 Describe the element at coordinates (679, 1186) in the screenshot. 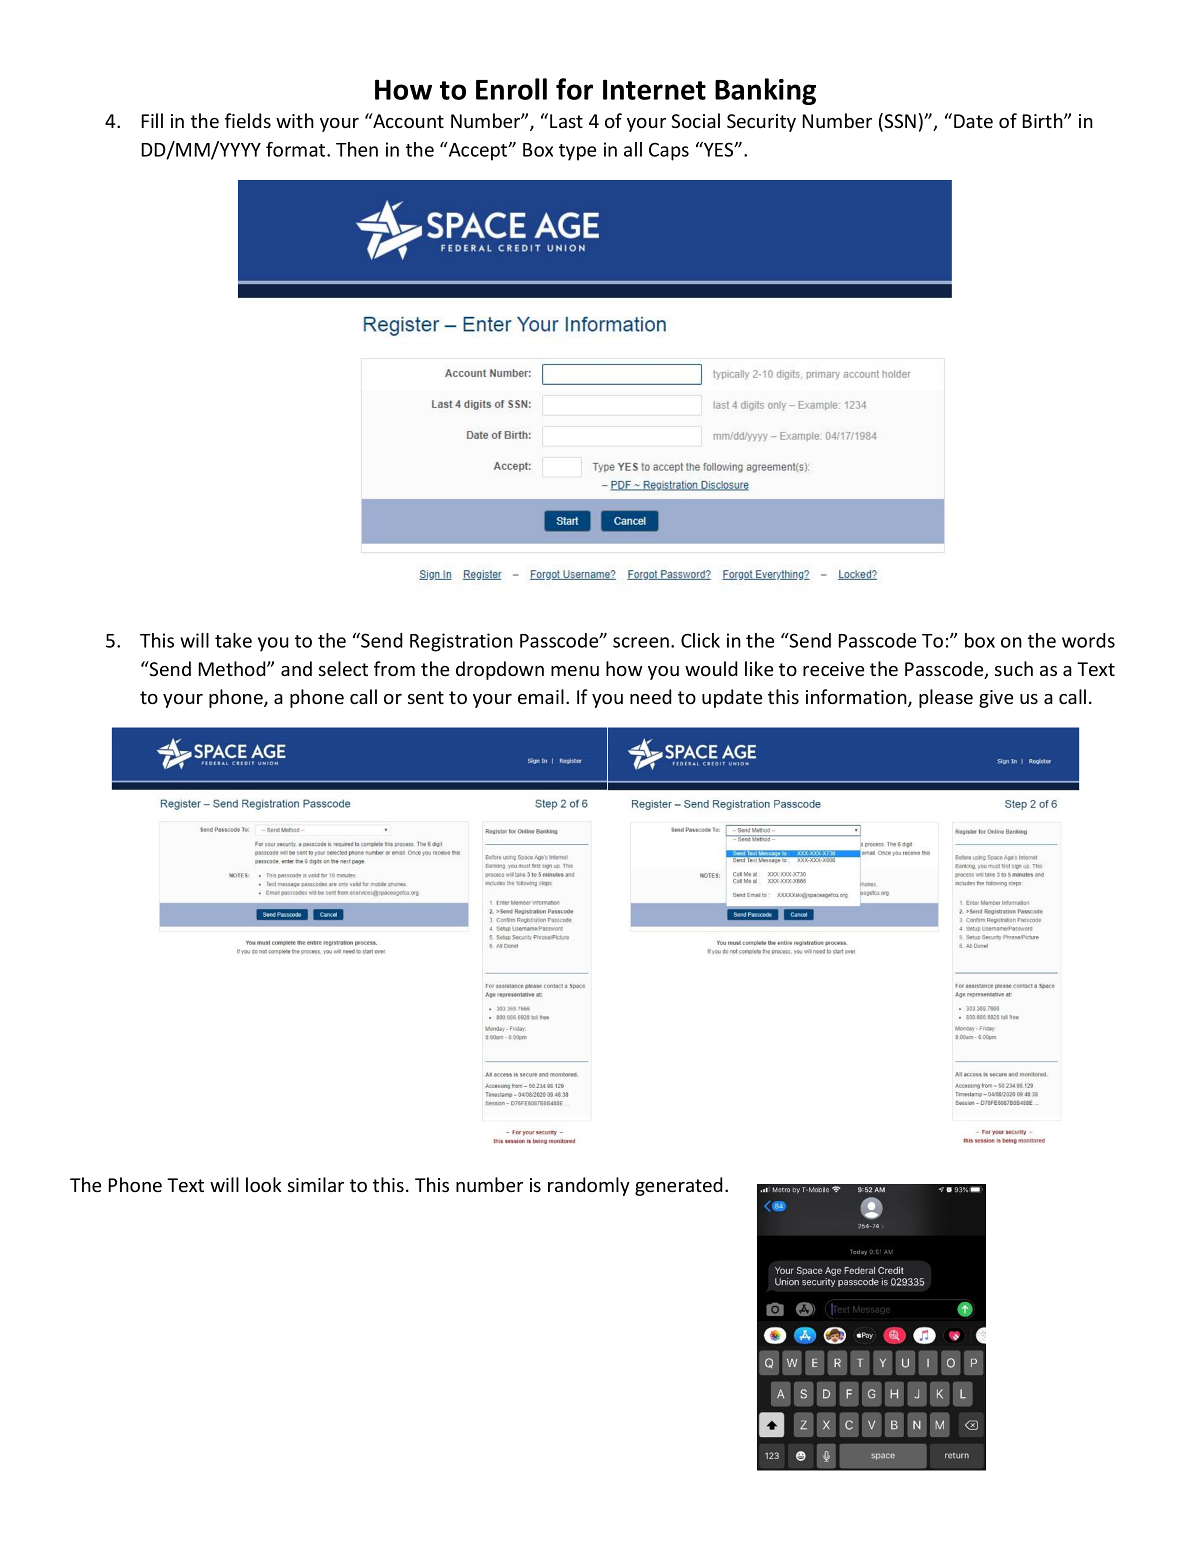

I see `generated` at that location.
